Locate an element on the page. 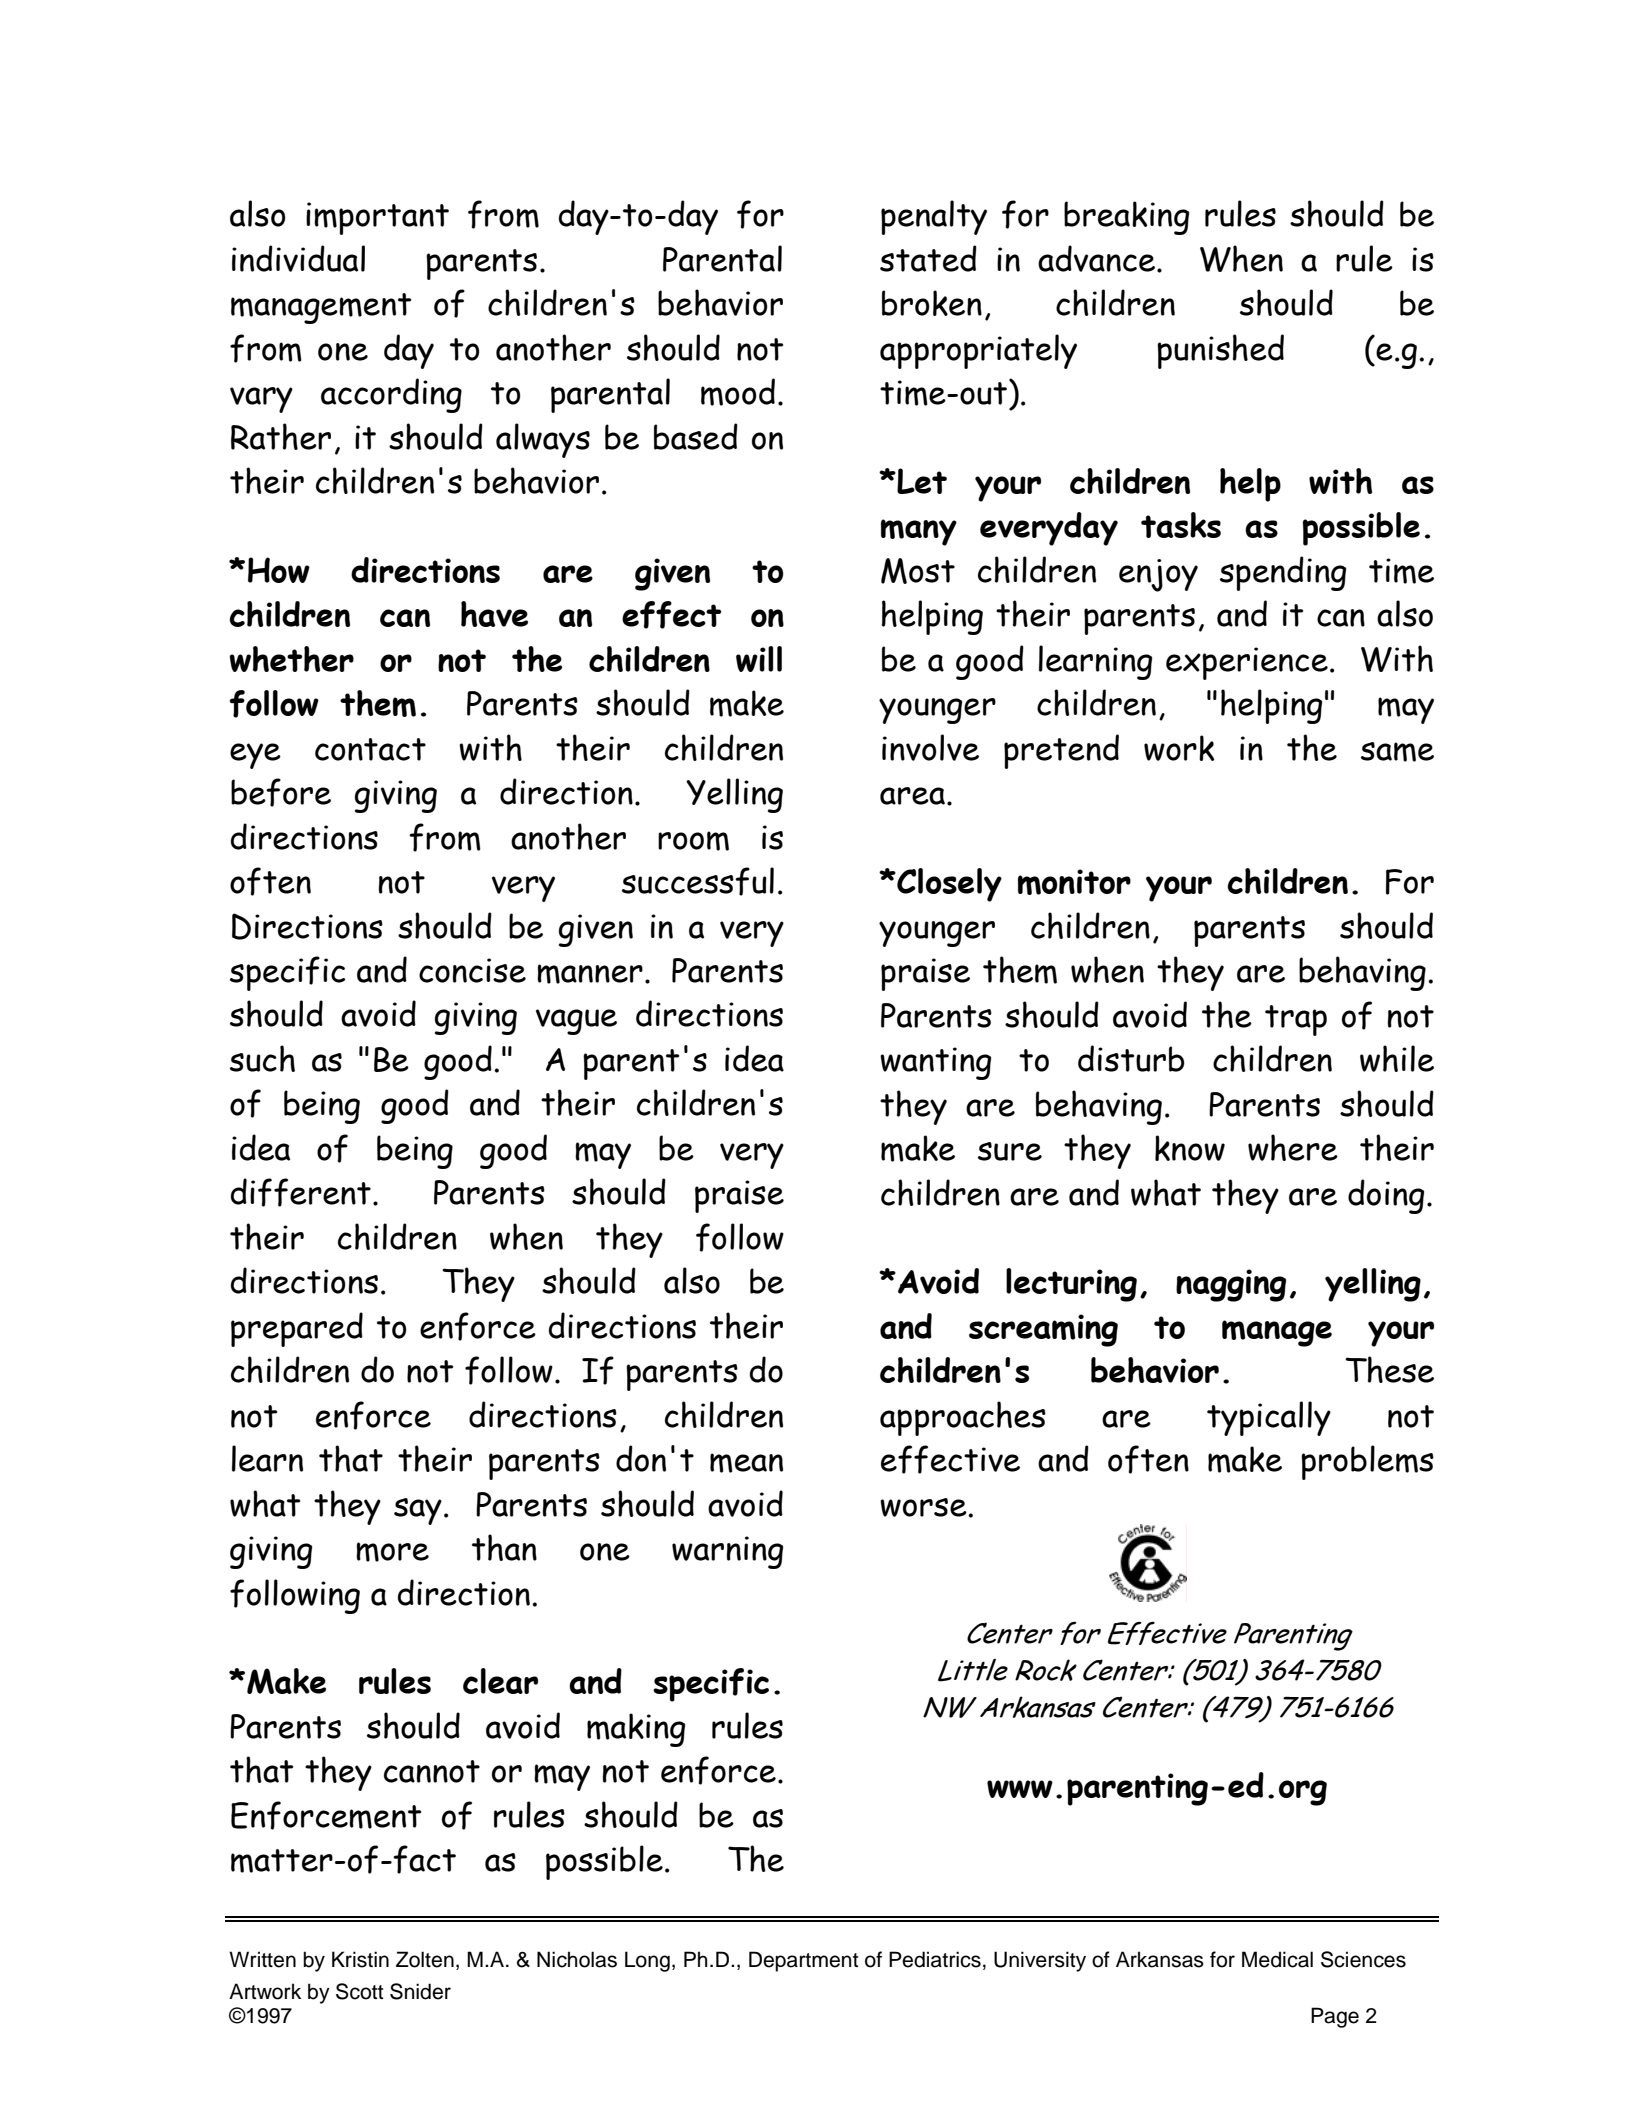  different is located at coordinates (301, 1192).
